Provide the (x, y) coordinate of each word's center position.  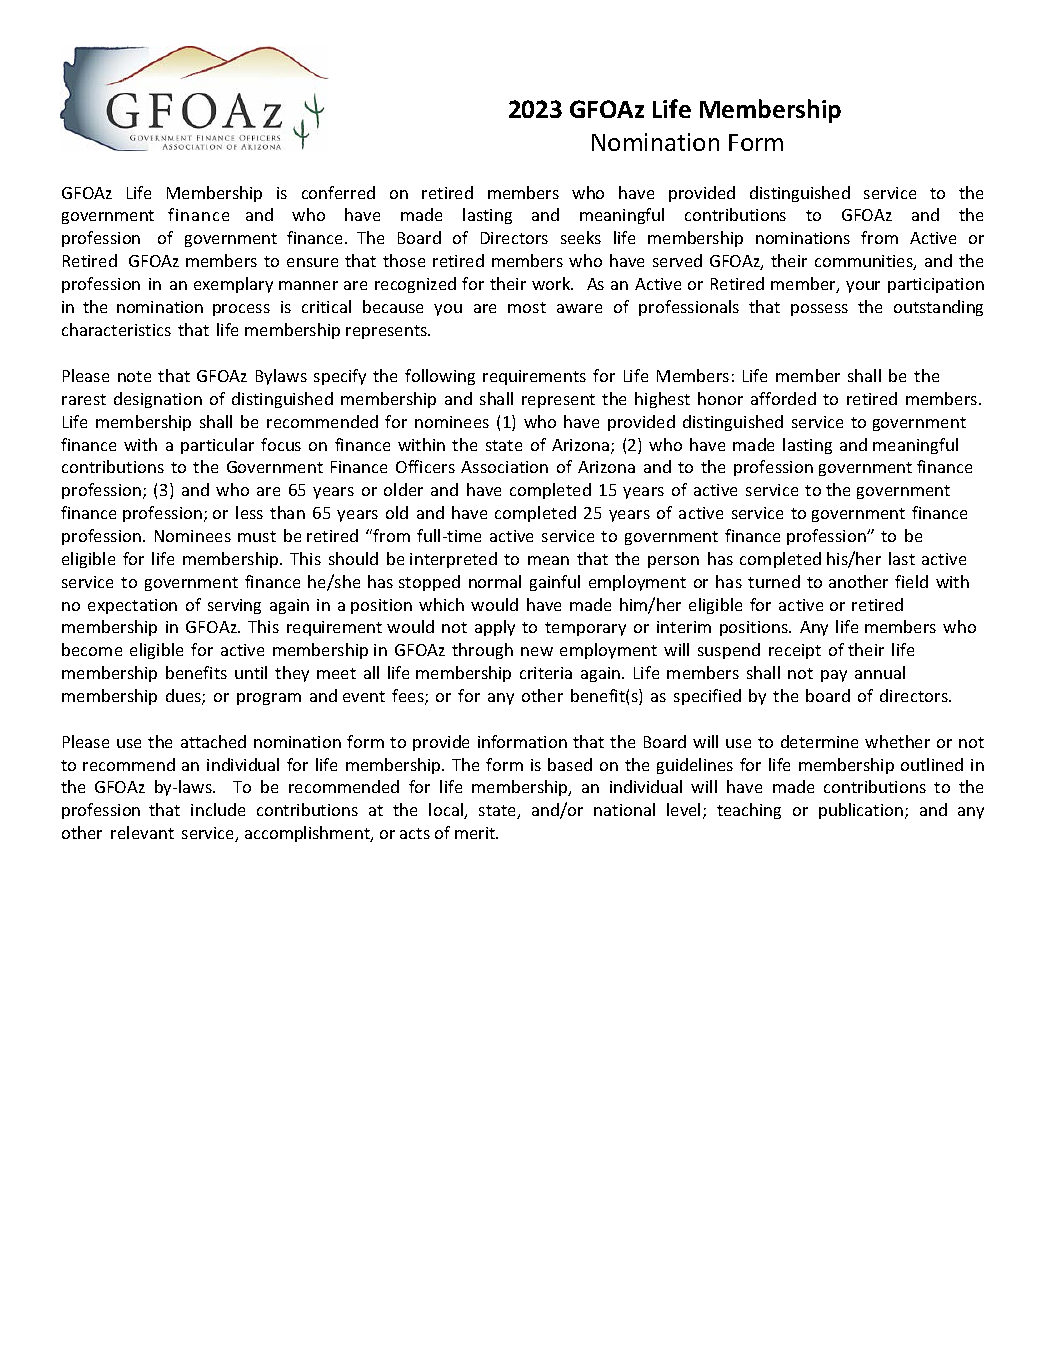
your (863, 287)
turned (774, 581)
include (218, 809)
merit (476, 833)
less (249, 512)
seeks (581, 237)
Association (504, 467)
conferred (338, 192)
